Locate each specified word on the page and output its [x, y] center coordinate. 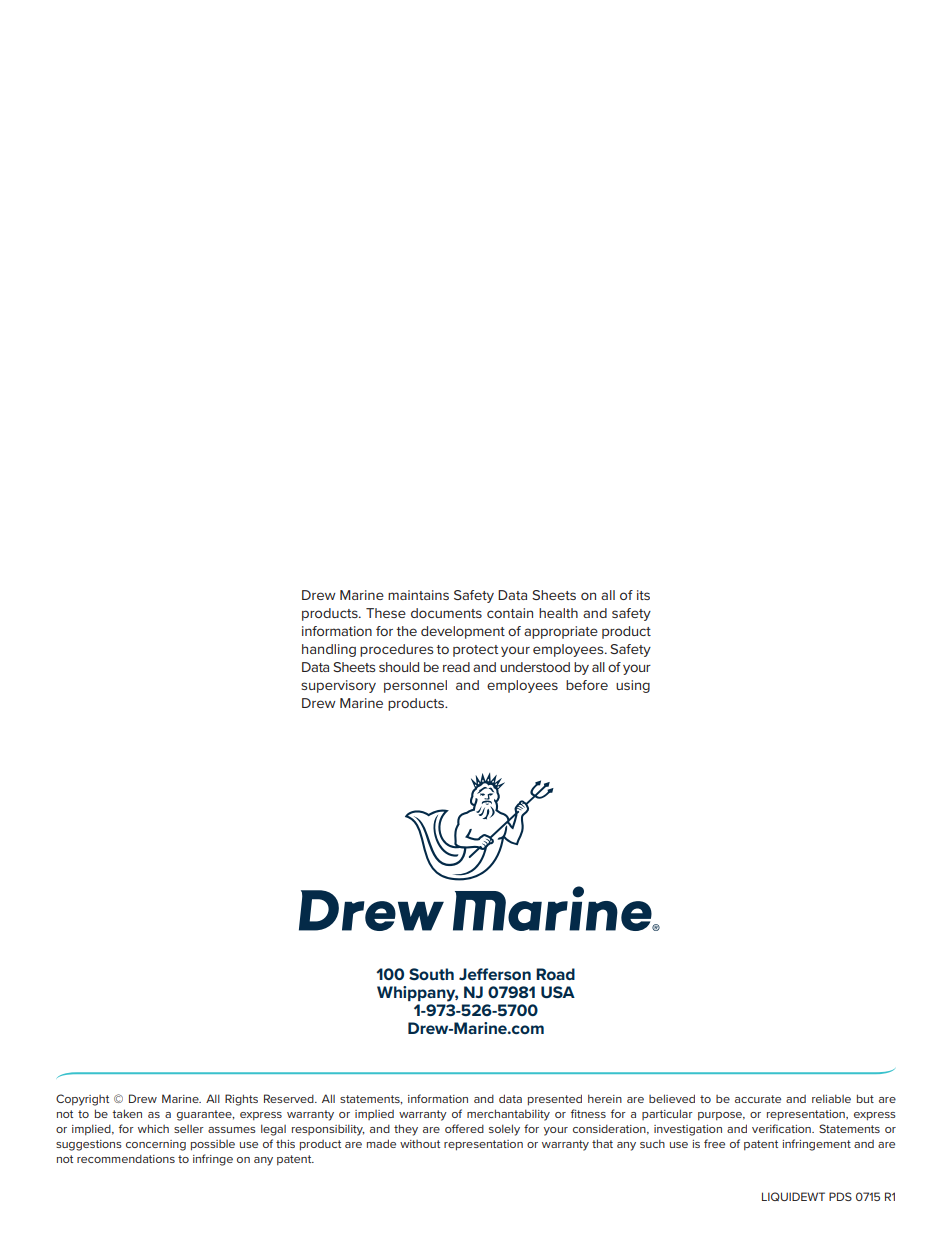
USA [558, 992]
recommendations [126, 1158]
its [643, 595]
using [633, 686]
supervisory [338, 686]
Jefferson [495, 974]
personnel [415, 686]
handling [329, 650]
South [431, 974]
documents [446, 613]
